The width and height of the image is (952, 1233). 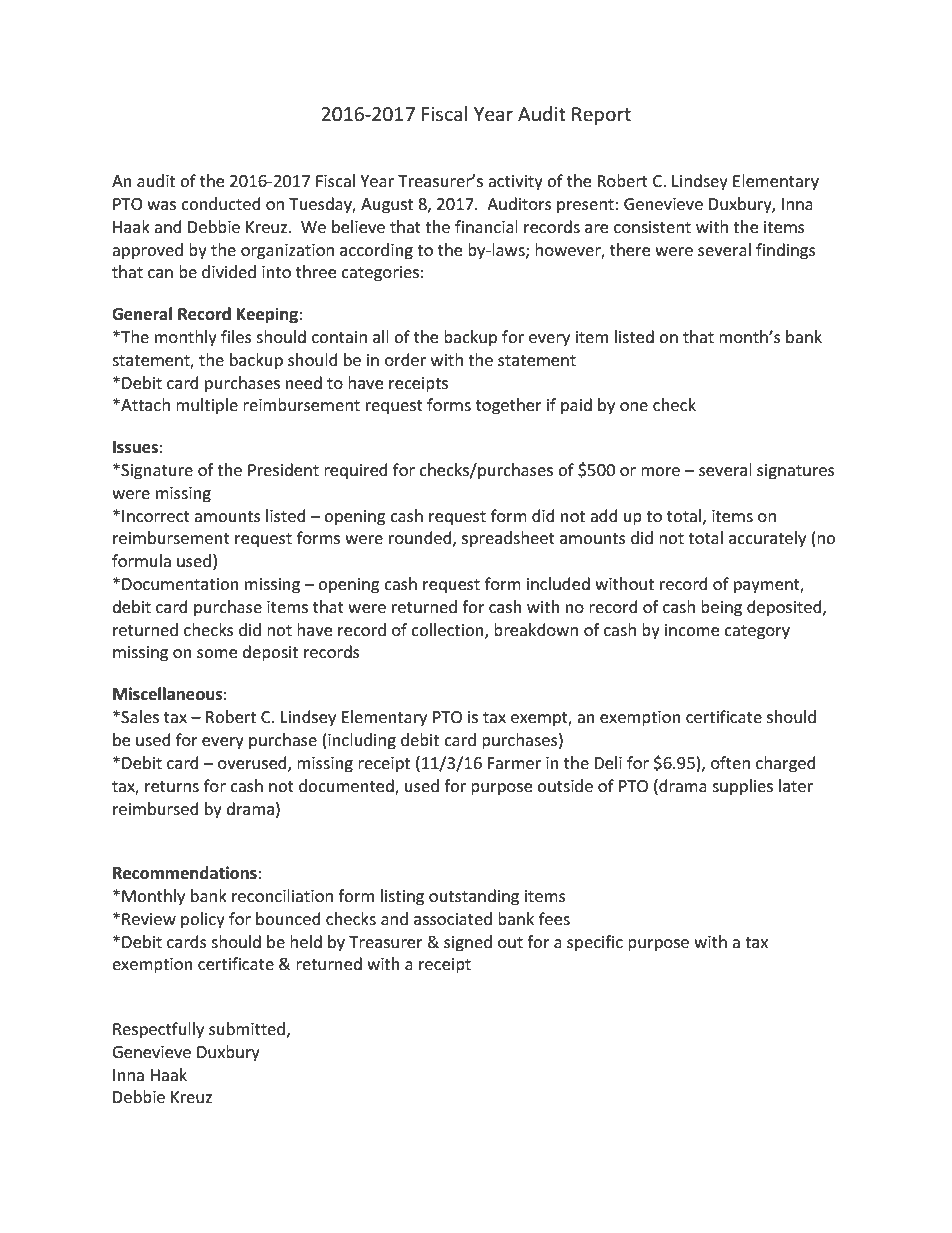 I want to click on signed, so click(x=468, y=943).
